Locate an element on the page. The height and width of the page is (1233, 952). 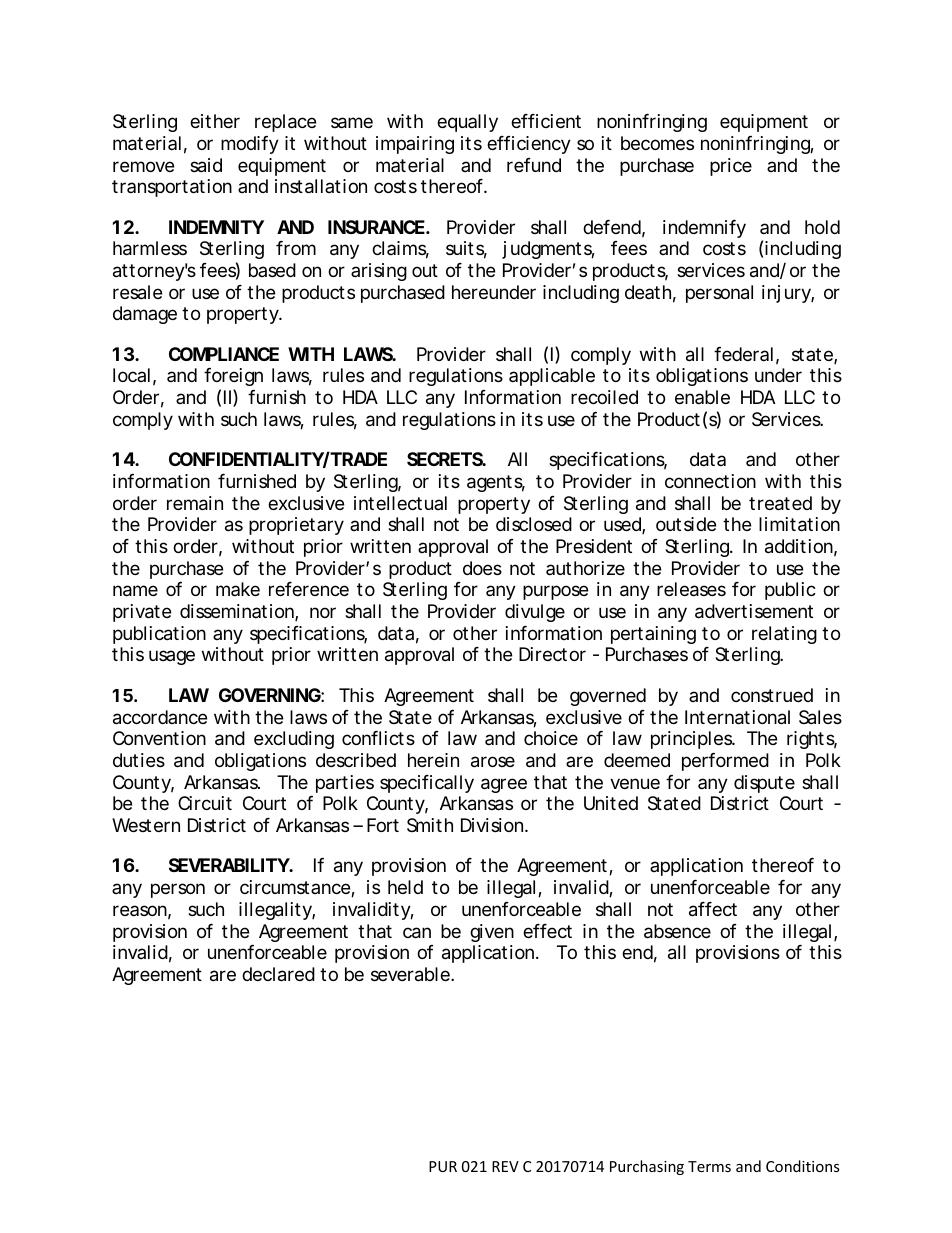
connection is located at coordinates (710, 481).
